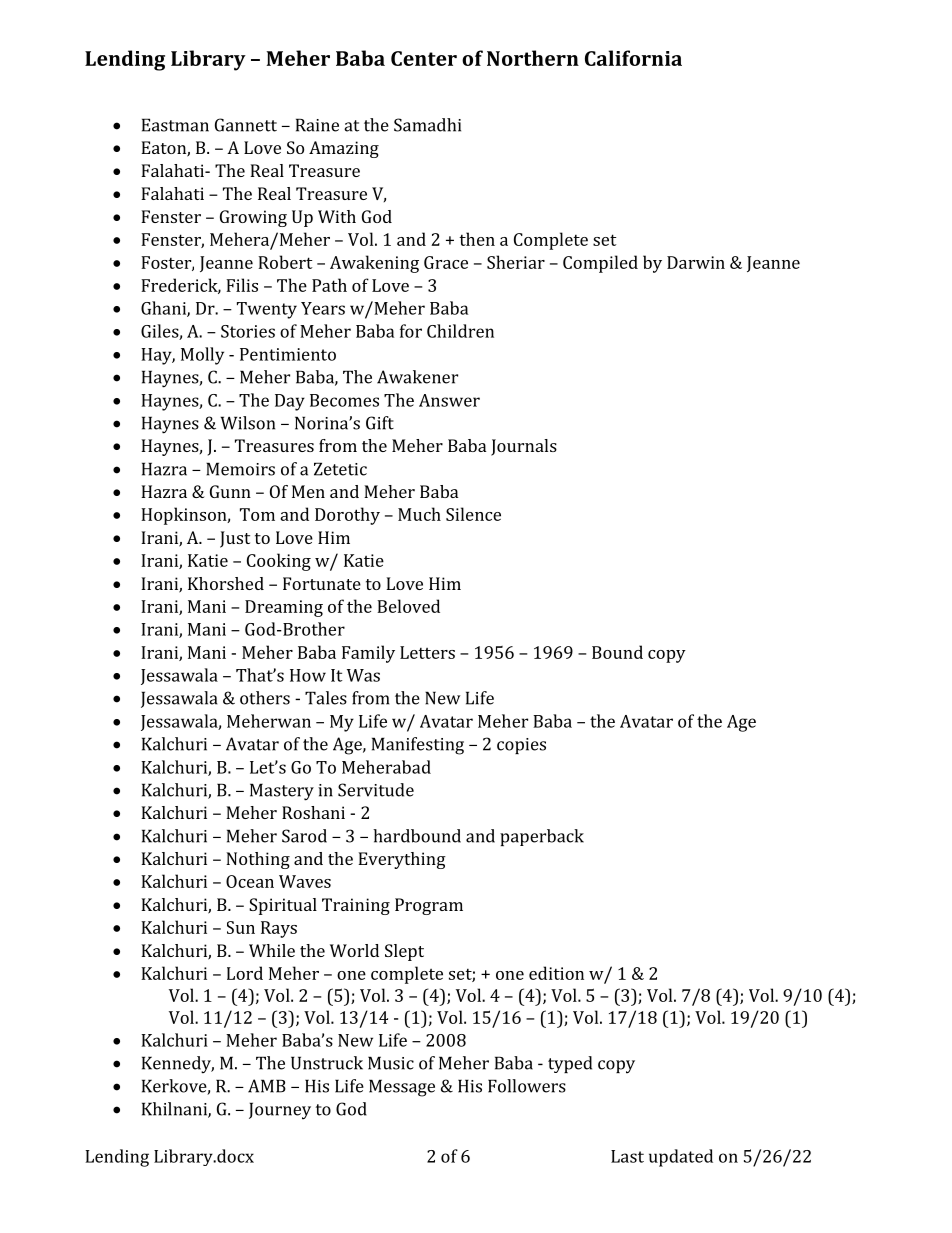 This document has height=1233, width=952. I want to click on Eastman, so click(175, 125).
